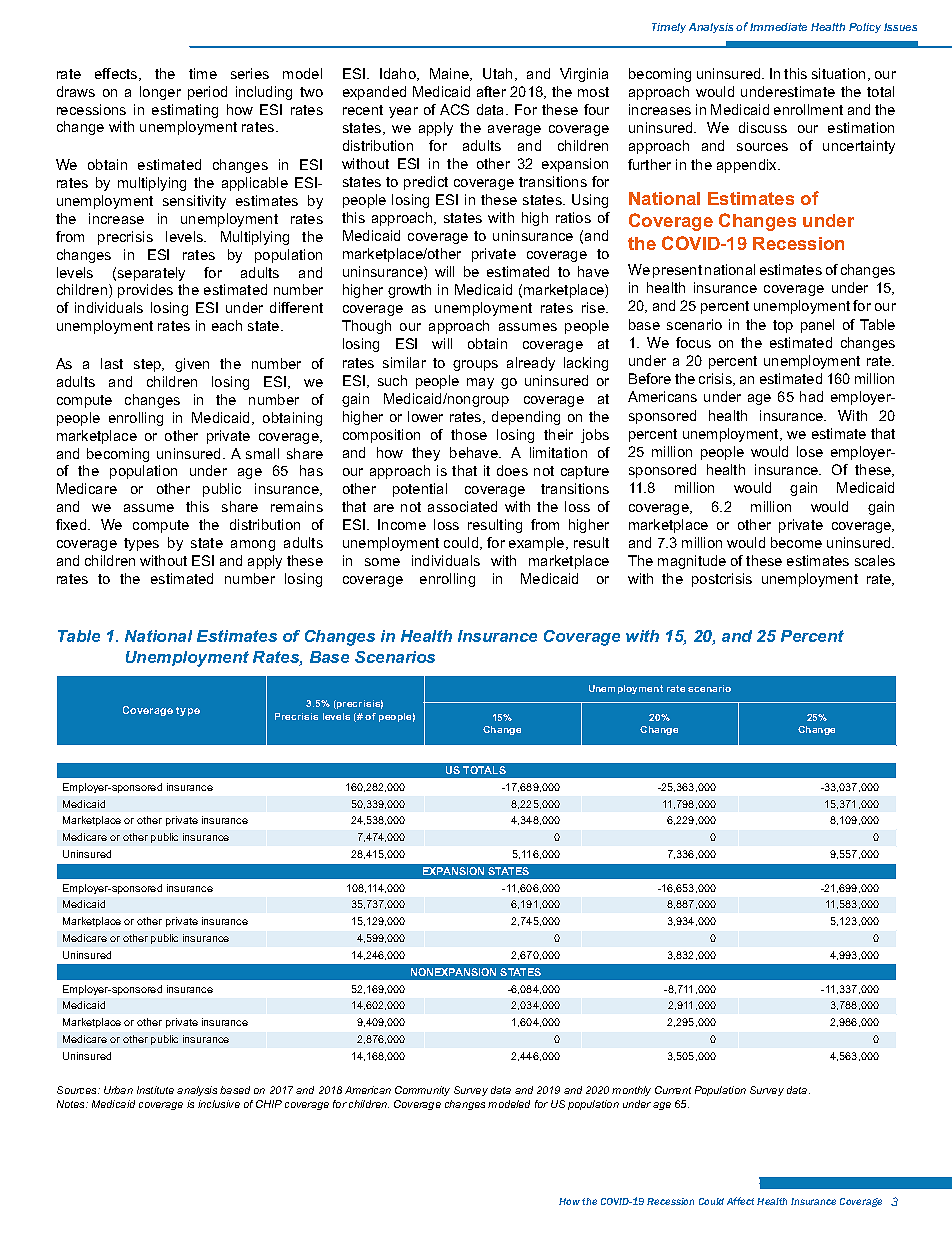 This screenshot has height=1233, width=952. Describe the element at coordinates (219, 1104) in the screenshot. I see `inclusive` at that location.
